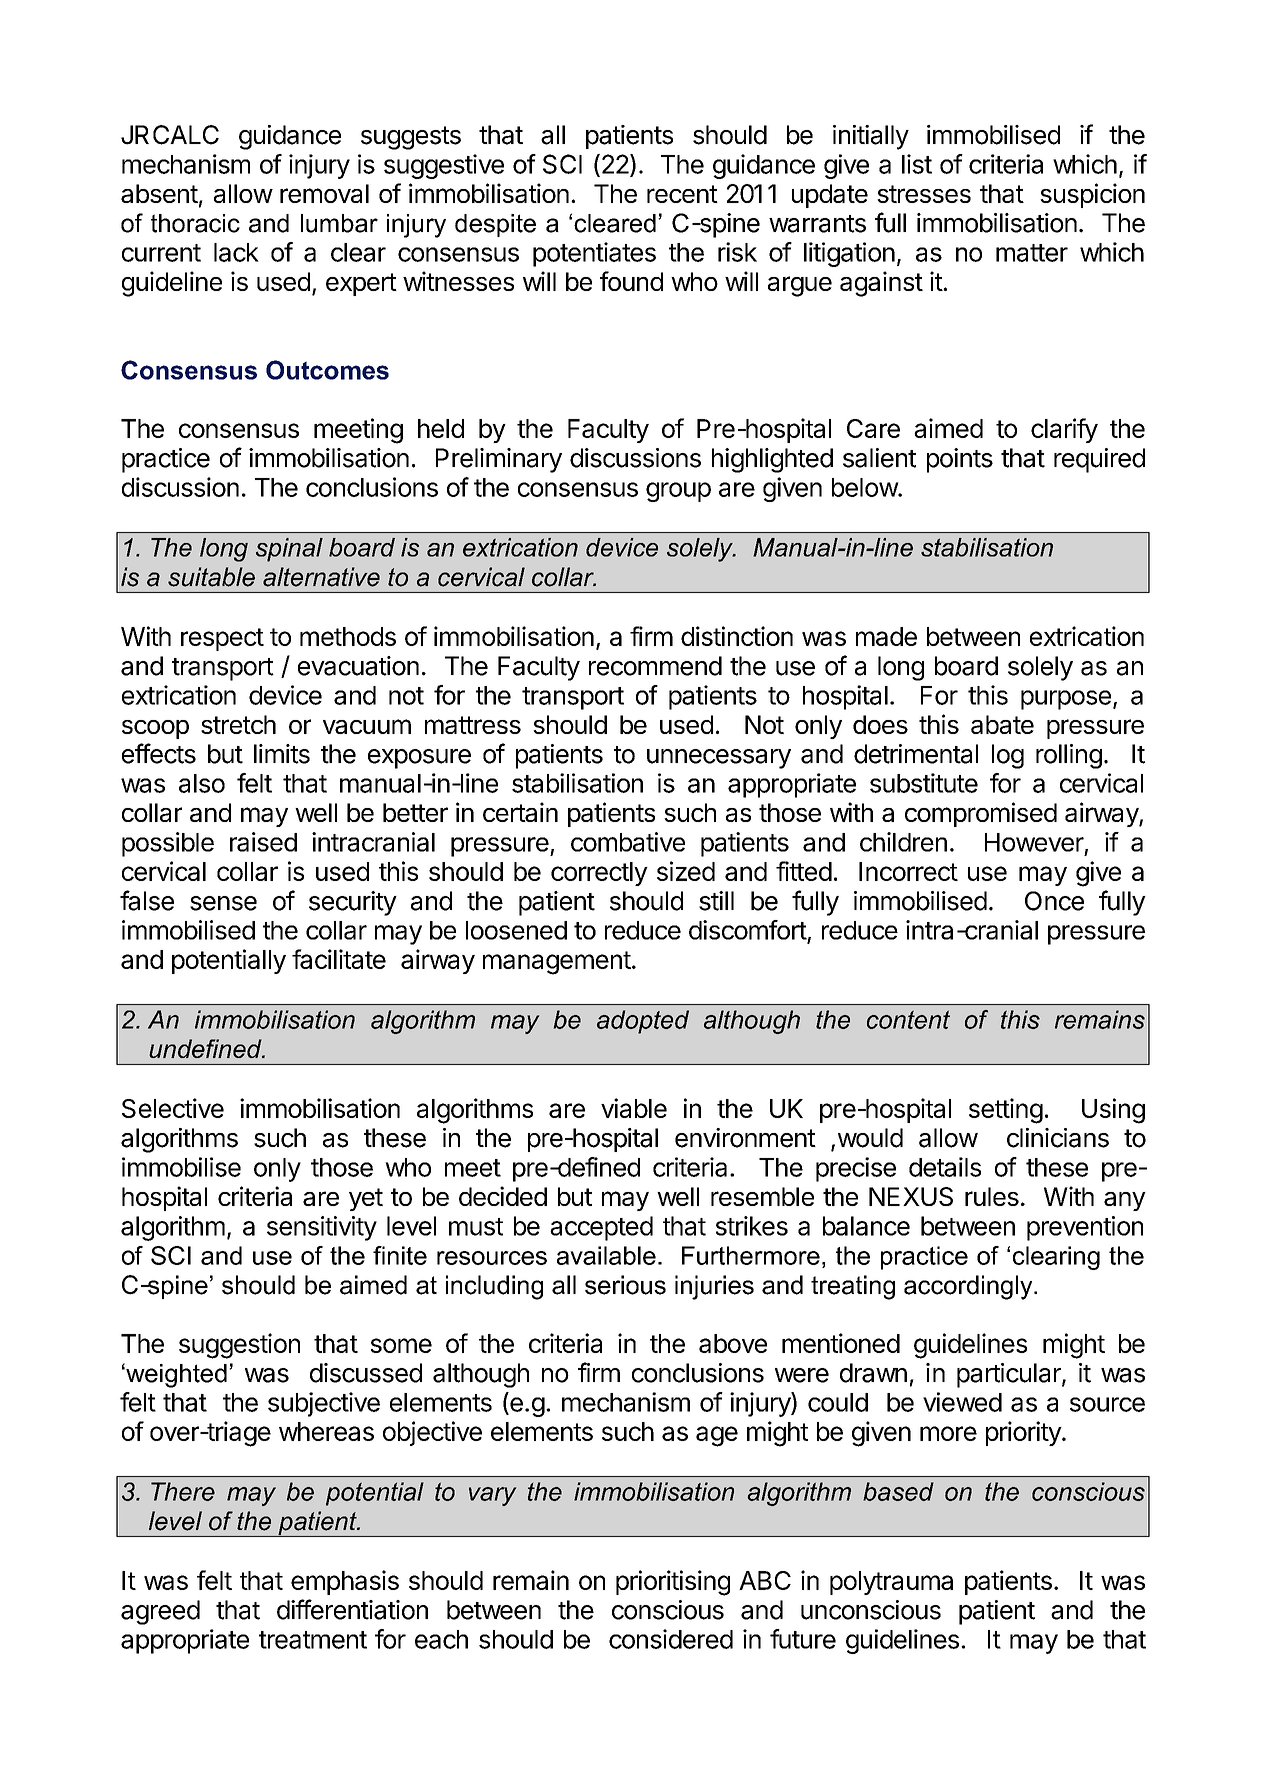 This image has width=1266, height=1792. I want to click on facilitate, so click(339, 959).
